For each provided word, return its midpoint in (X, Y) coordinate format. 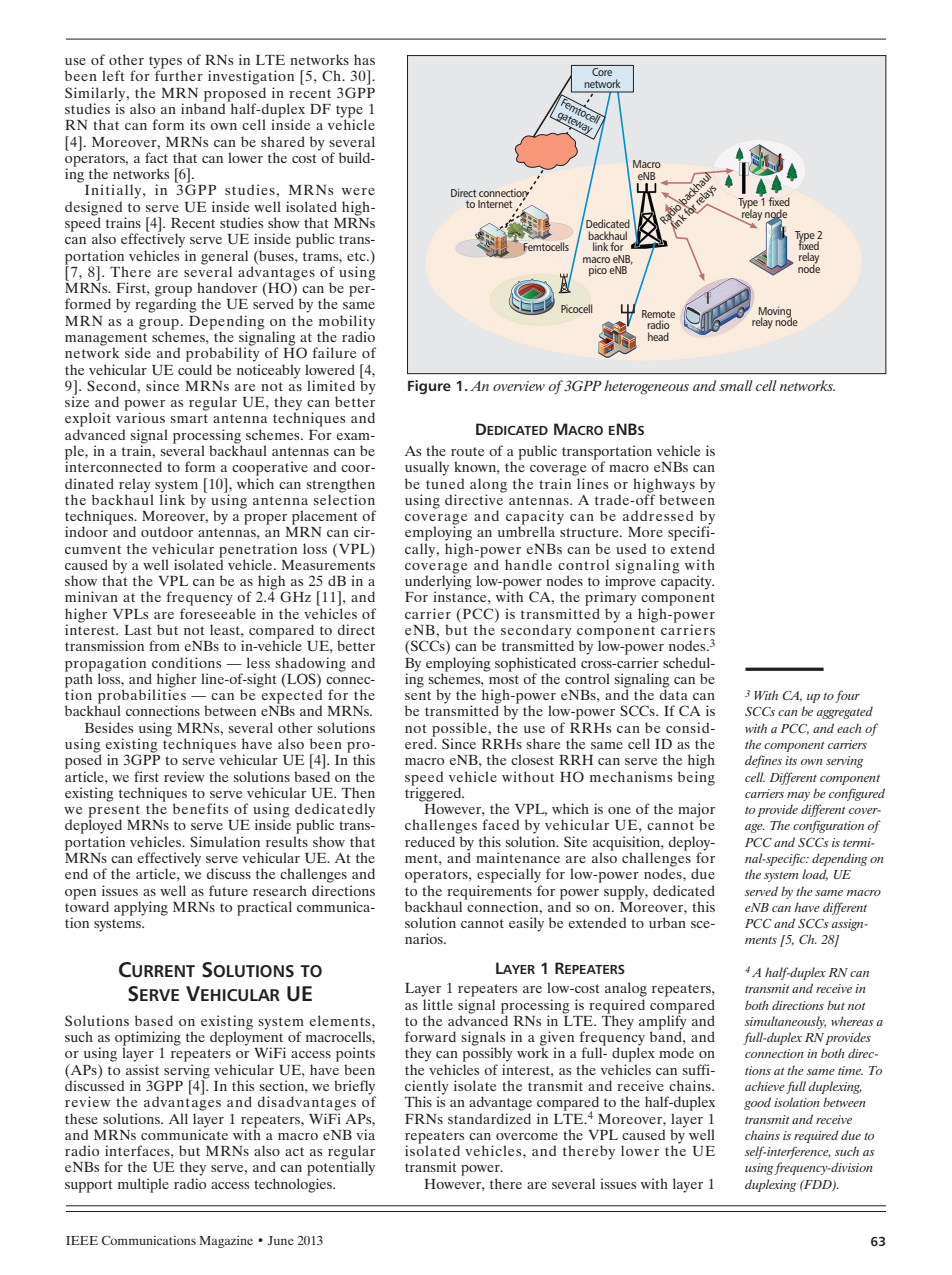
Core (602, 72)
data (674, 693)
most (504, 679)
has (364, 59)
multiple (143, 1185)
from (164, 645)
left (113, 75)
